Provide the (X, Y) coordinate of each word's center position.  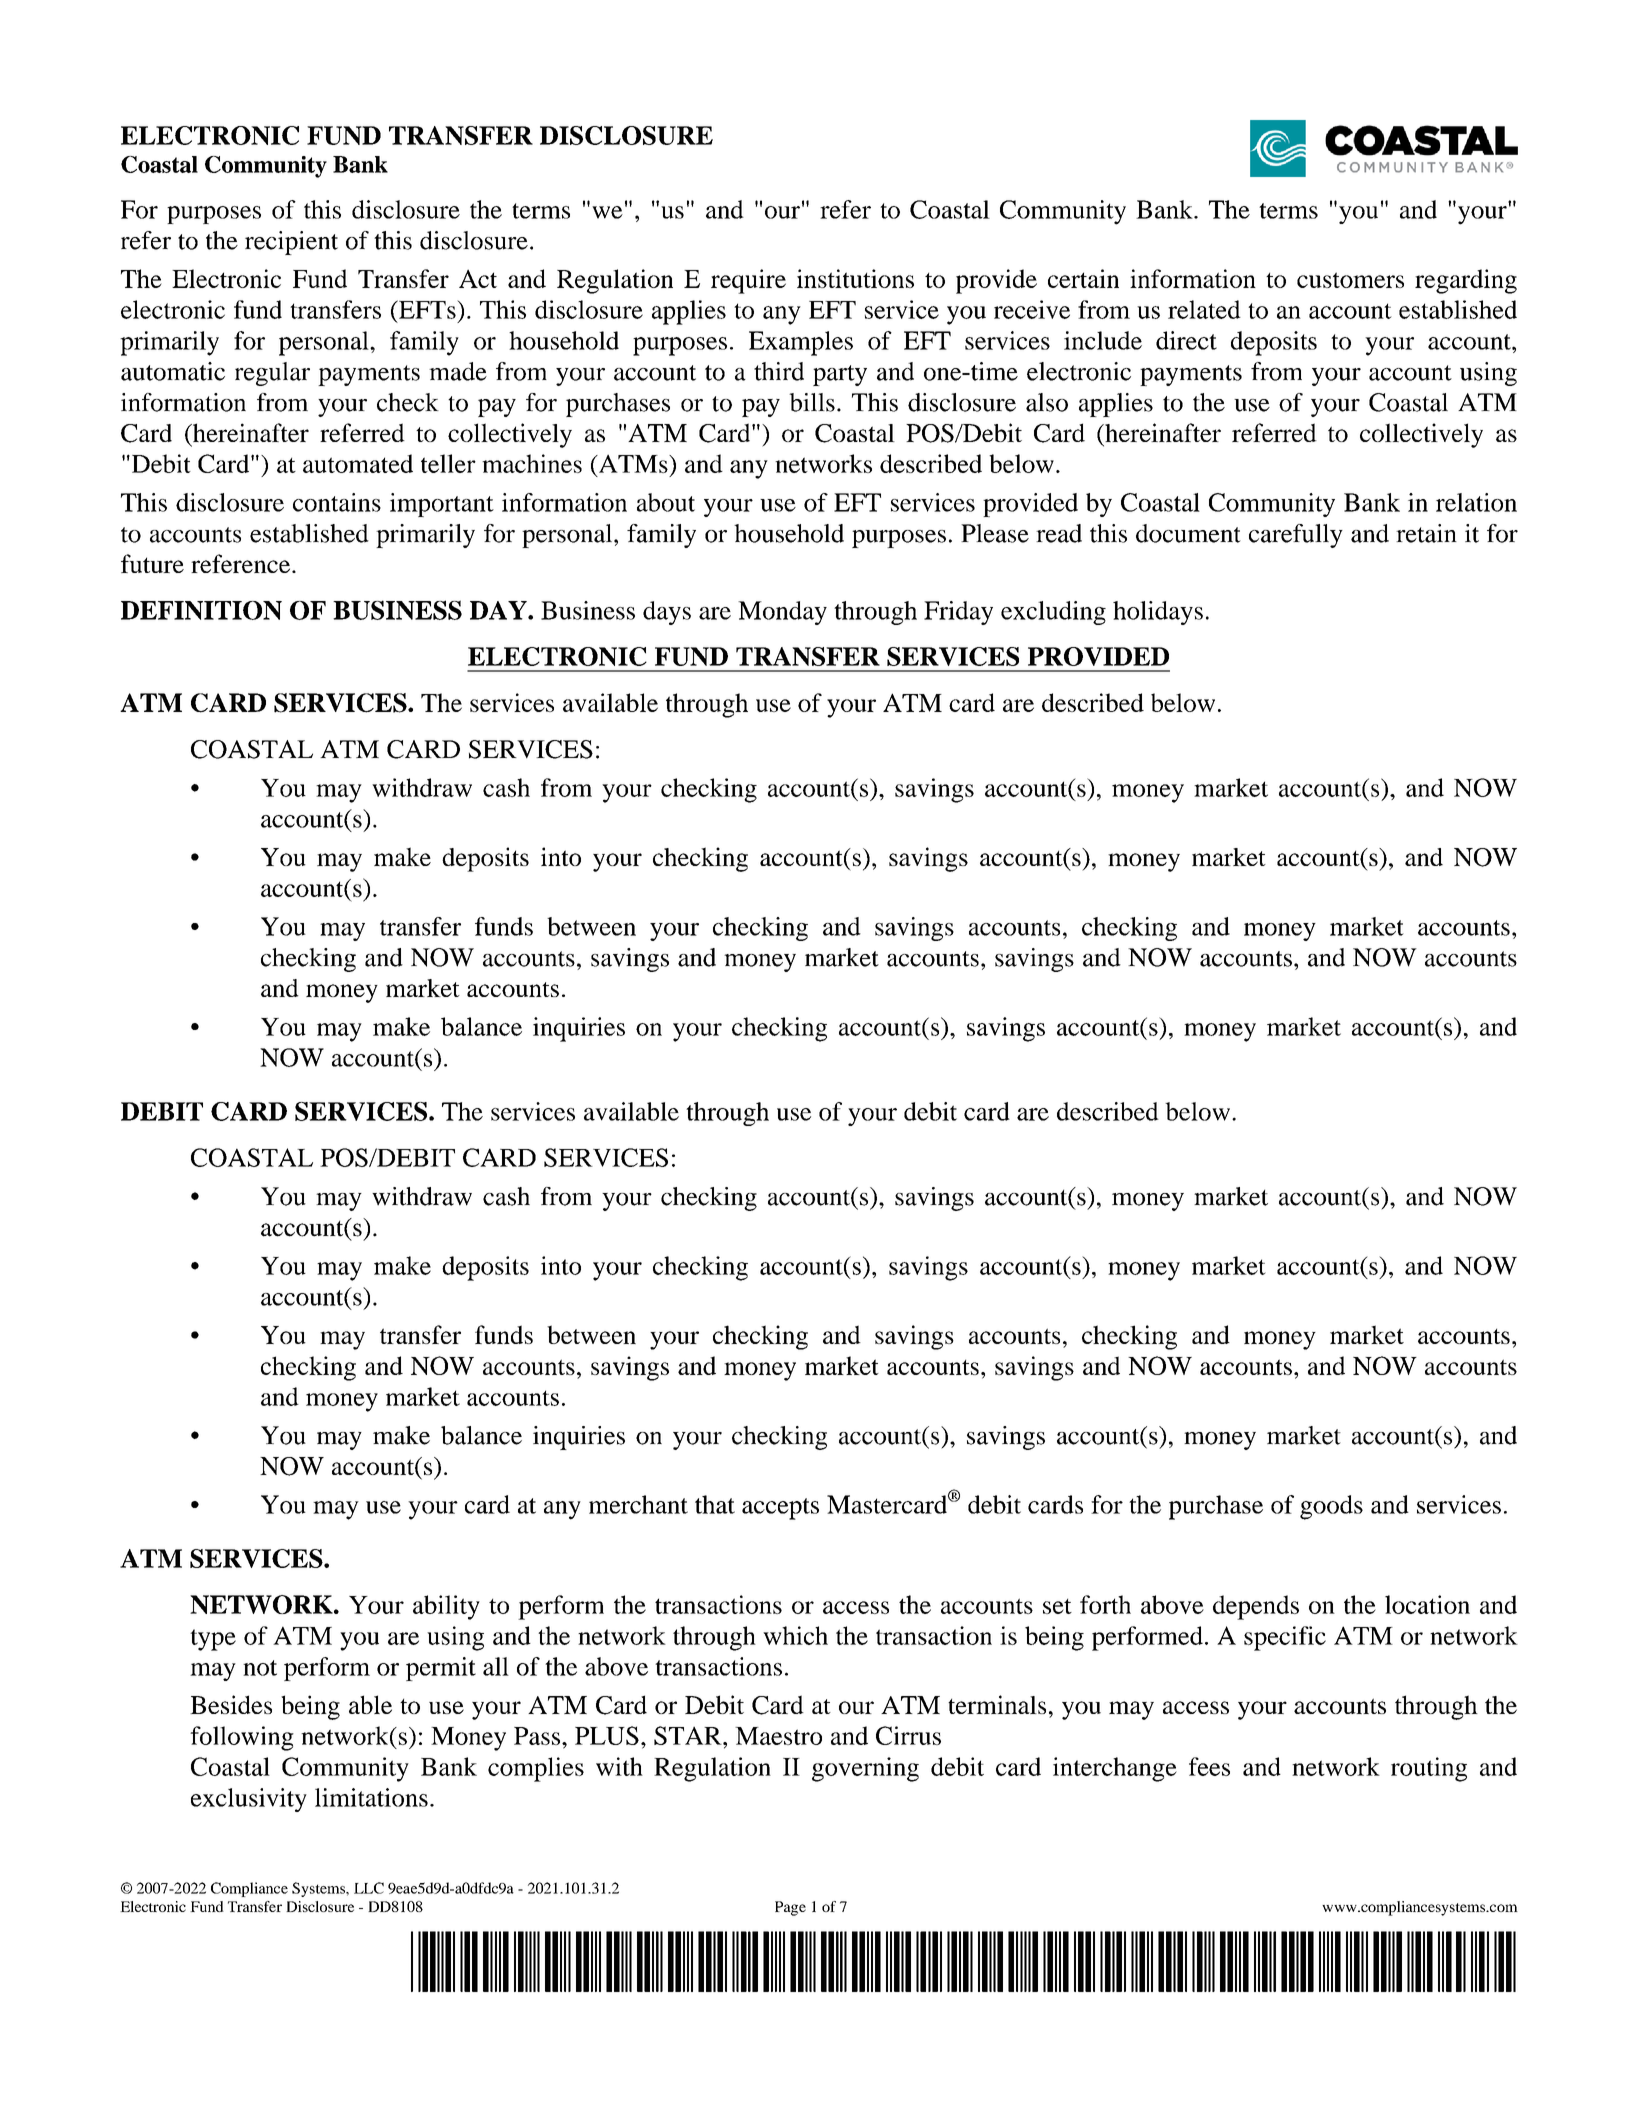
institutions (855, 278)
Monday (782, 613)
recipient (291, 243)
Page (790, 1908)
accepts (780, 1509)
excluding (1053, 613)
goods (1331, 1507)
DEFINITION (201, 610)
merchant (638, 1504)
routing (1429, 1769)
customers (1350, 280)
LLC (369, 1888)
